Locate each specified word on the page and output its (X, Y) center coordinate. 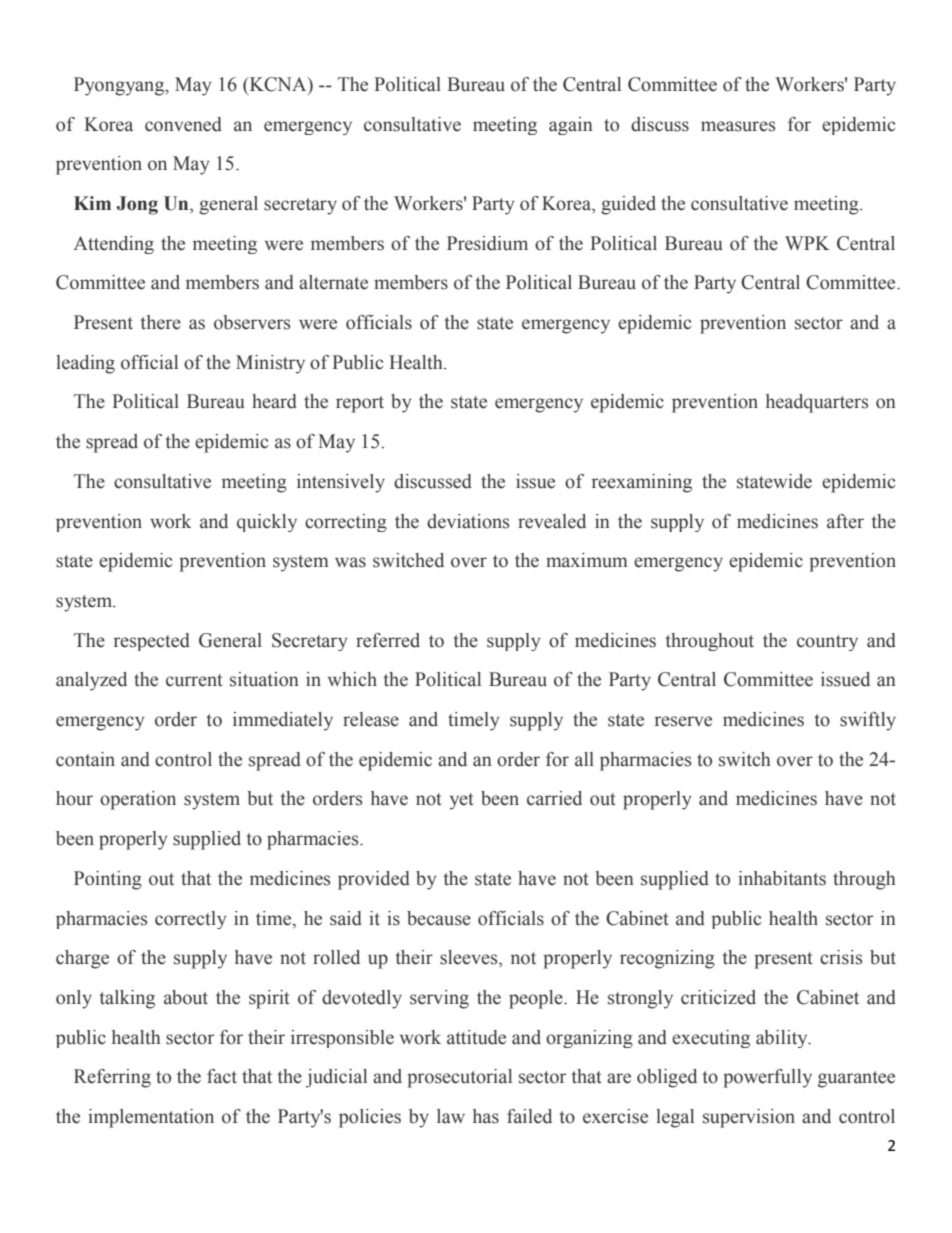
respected (152, 642)
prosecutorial (459, 1078)
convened (183, 124)
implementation (151, 1118)
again (571, 126)
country (827, 643)
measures (738, 126)
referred (388, 640)
